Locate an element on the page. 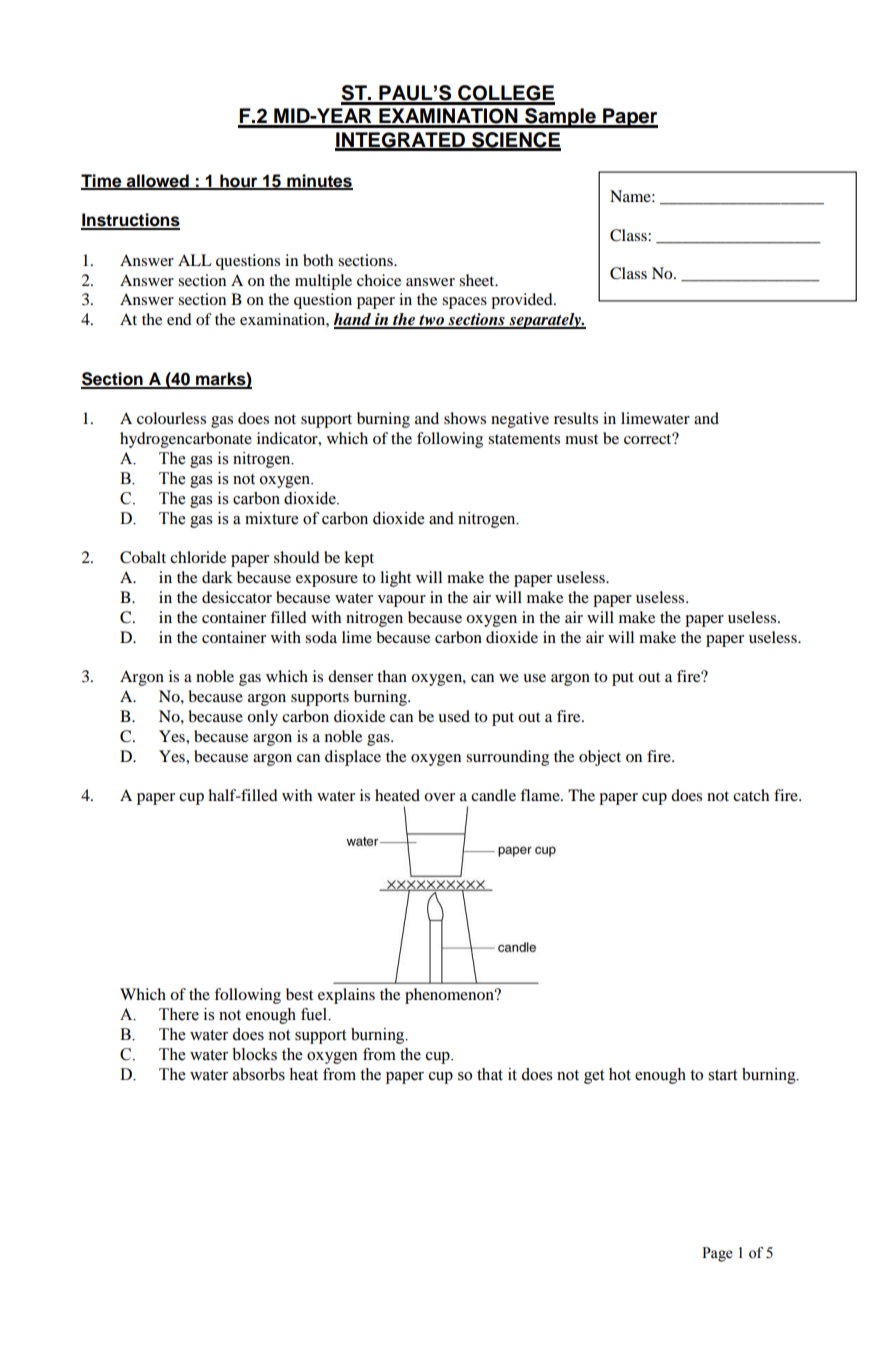 The height and width of the document is (1345, 896). over is located at coordinates (439, 797).
